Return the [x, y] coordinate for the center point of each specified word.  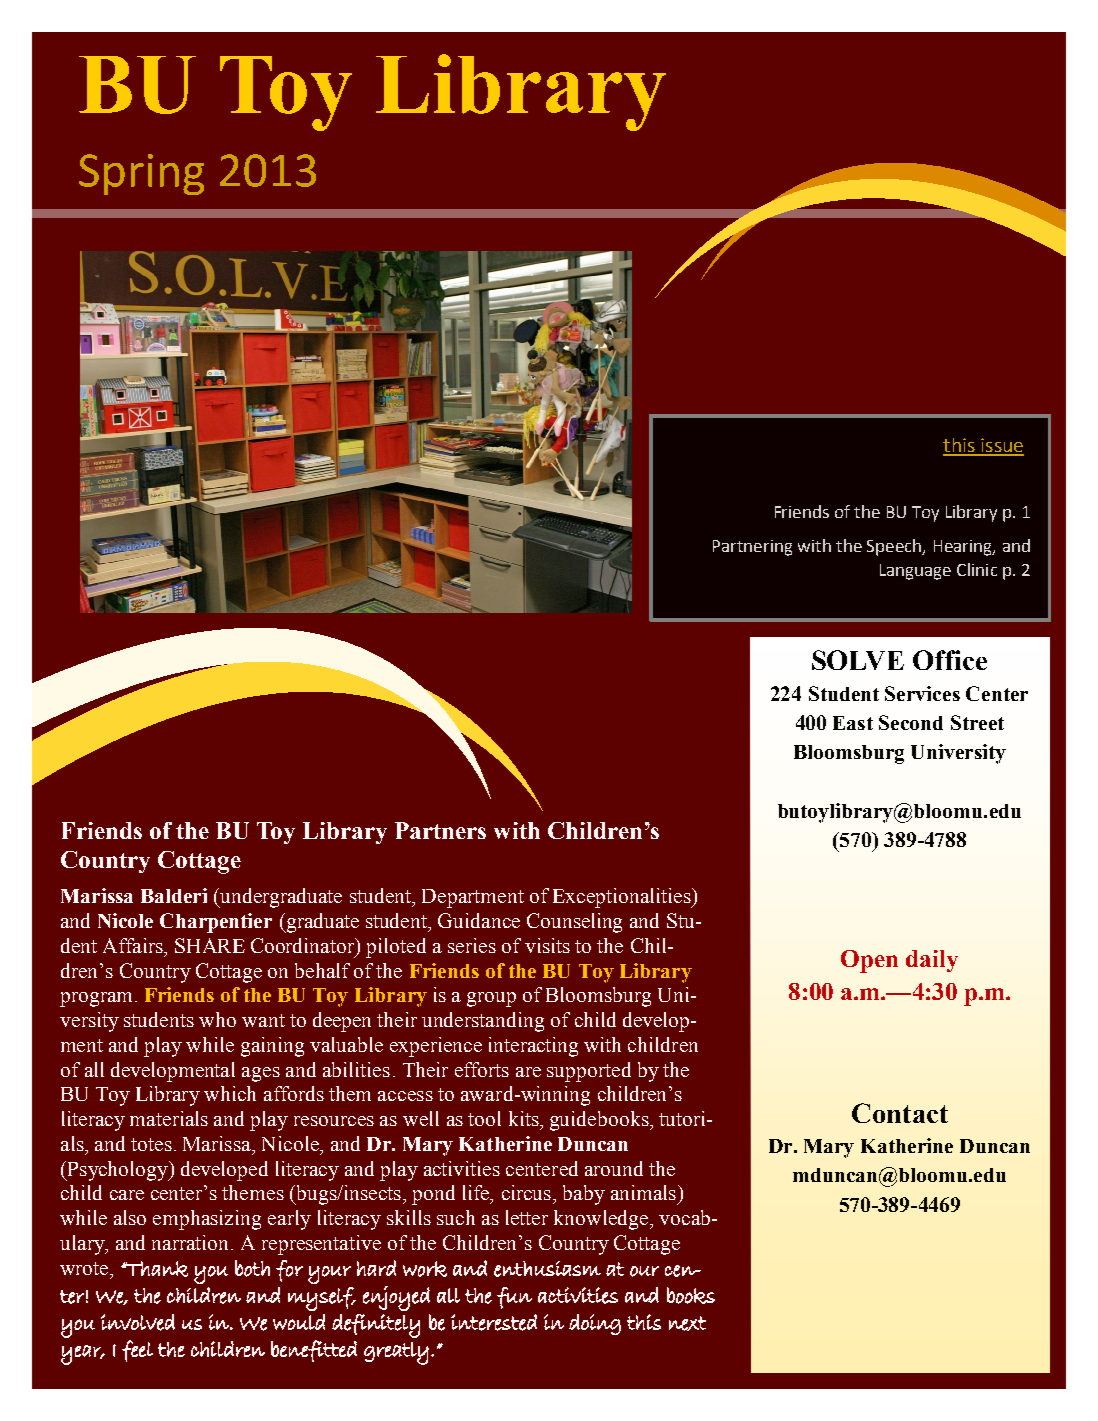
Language [915, 572]
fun [514, 1298]
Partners [440, 830]
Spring [141, 174]
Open [869, 961]
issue [1001, 446]
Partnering [752, 548]
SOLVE [858, 660]
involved [138, 1322]
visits [547, 945]
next [687, 1323]
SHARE [210, 945]
